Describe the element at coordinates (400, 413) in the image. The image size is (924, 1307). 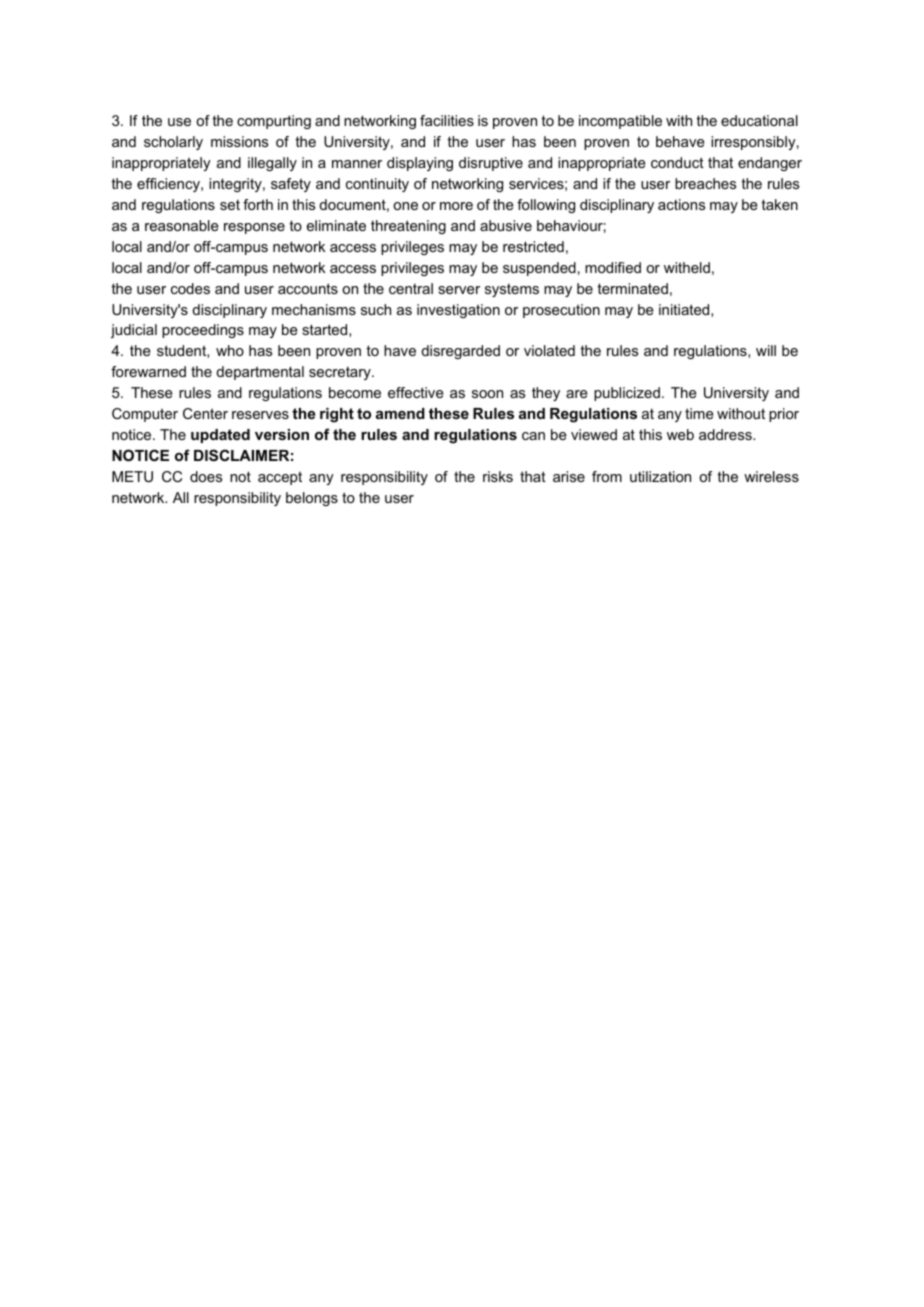
I see `amend` at that location.
